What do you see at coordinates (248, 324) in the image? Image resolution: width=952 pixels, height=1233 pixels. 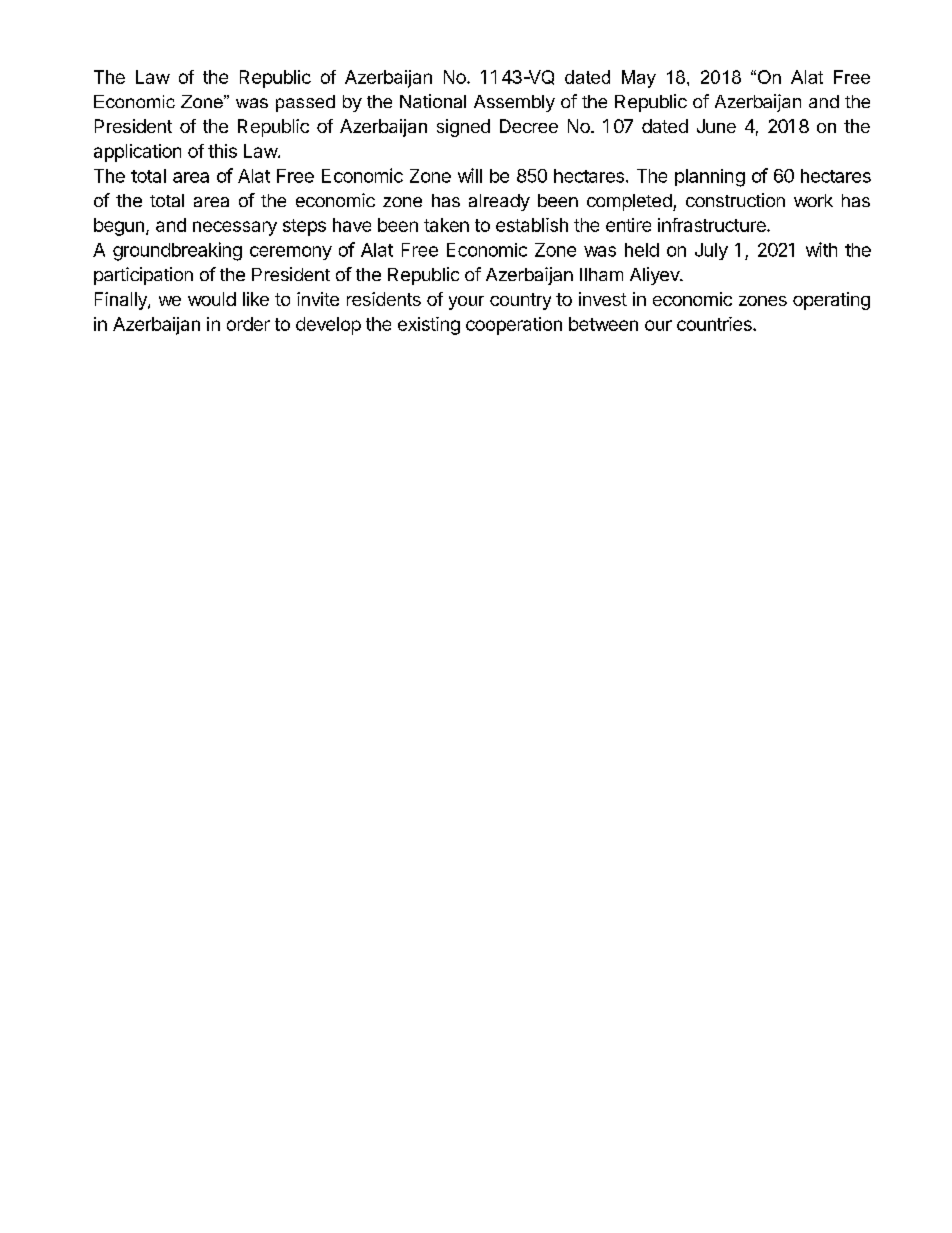 I see `order` at bounding box center [248, 324].
